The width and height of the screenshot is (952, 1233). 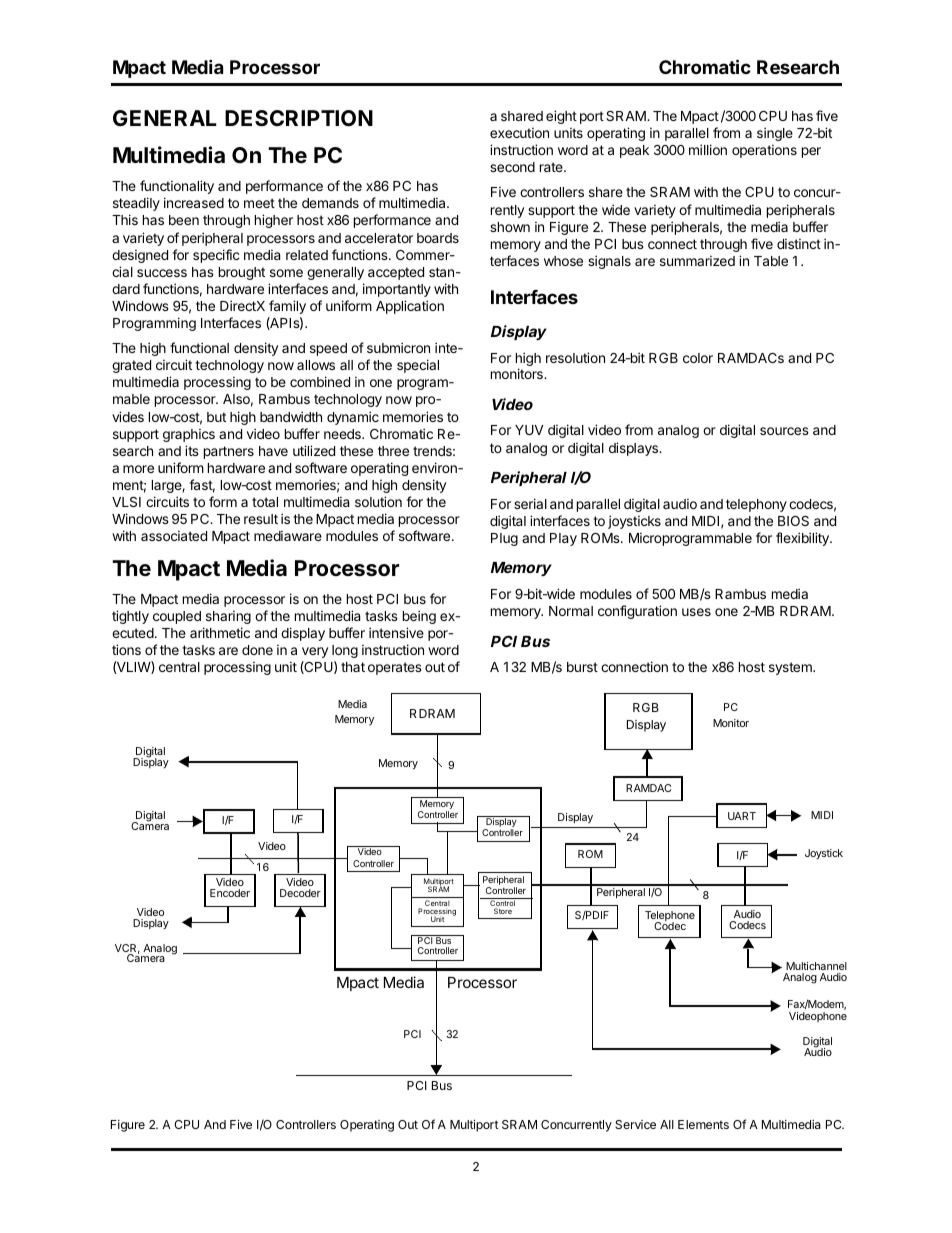 What do you see at coordinates (635, 1124) in the screenshot?
I see `Service` at bounding box center [635, 1124].
